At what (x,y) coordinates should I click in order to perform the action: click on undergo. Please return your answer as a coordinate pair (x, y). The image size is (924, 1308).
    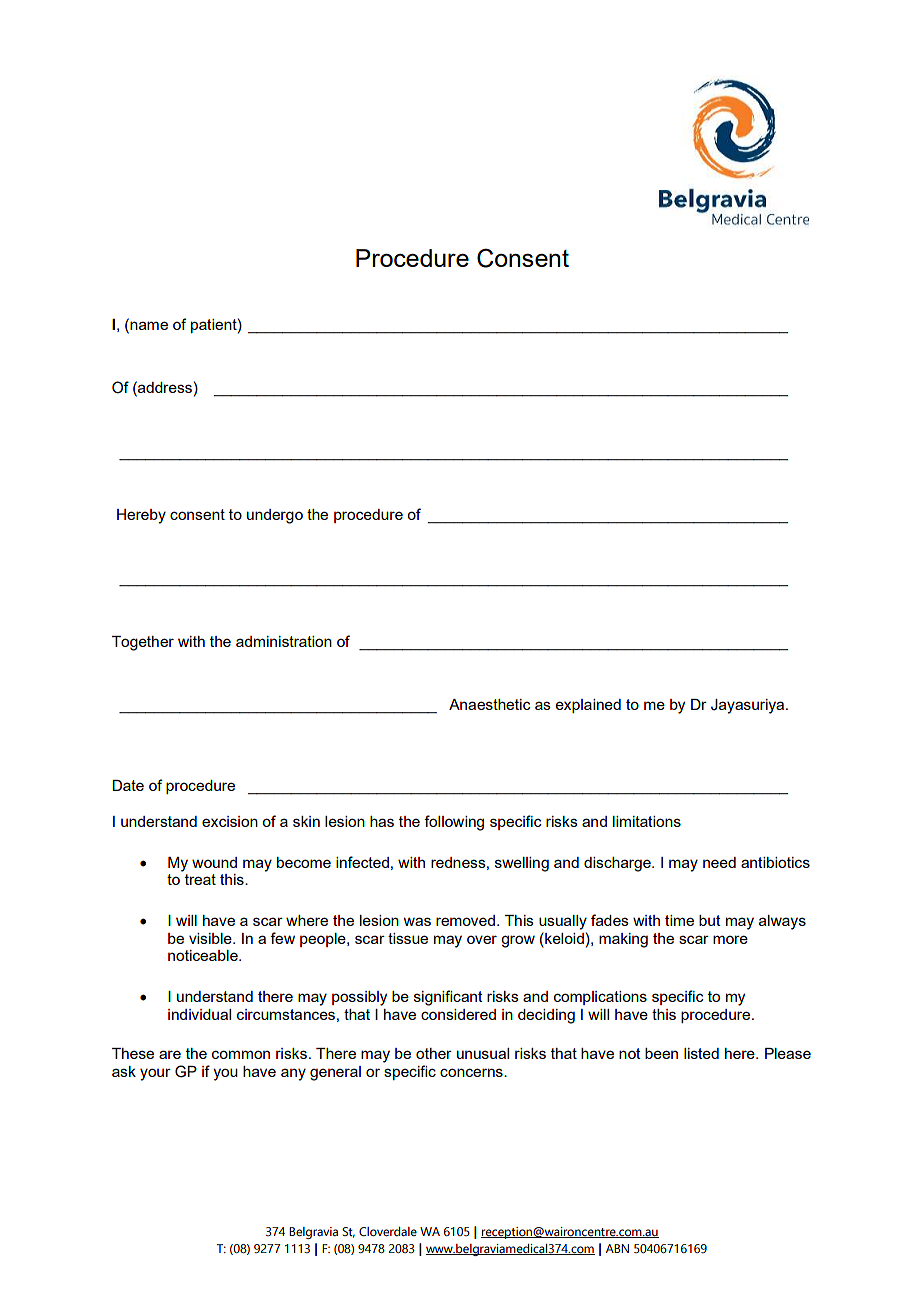
    Looking at the image, I should click on (275, 516).
